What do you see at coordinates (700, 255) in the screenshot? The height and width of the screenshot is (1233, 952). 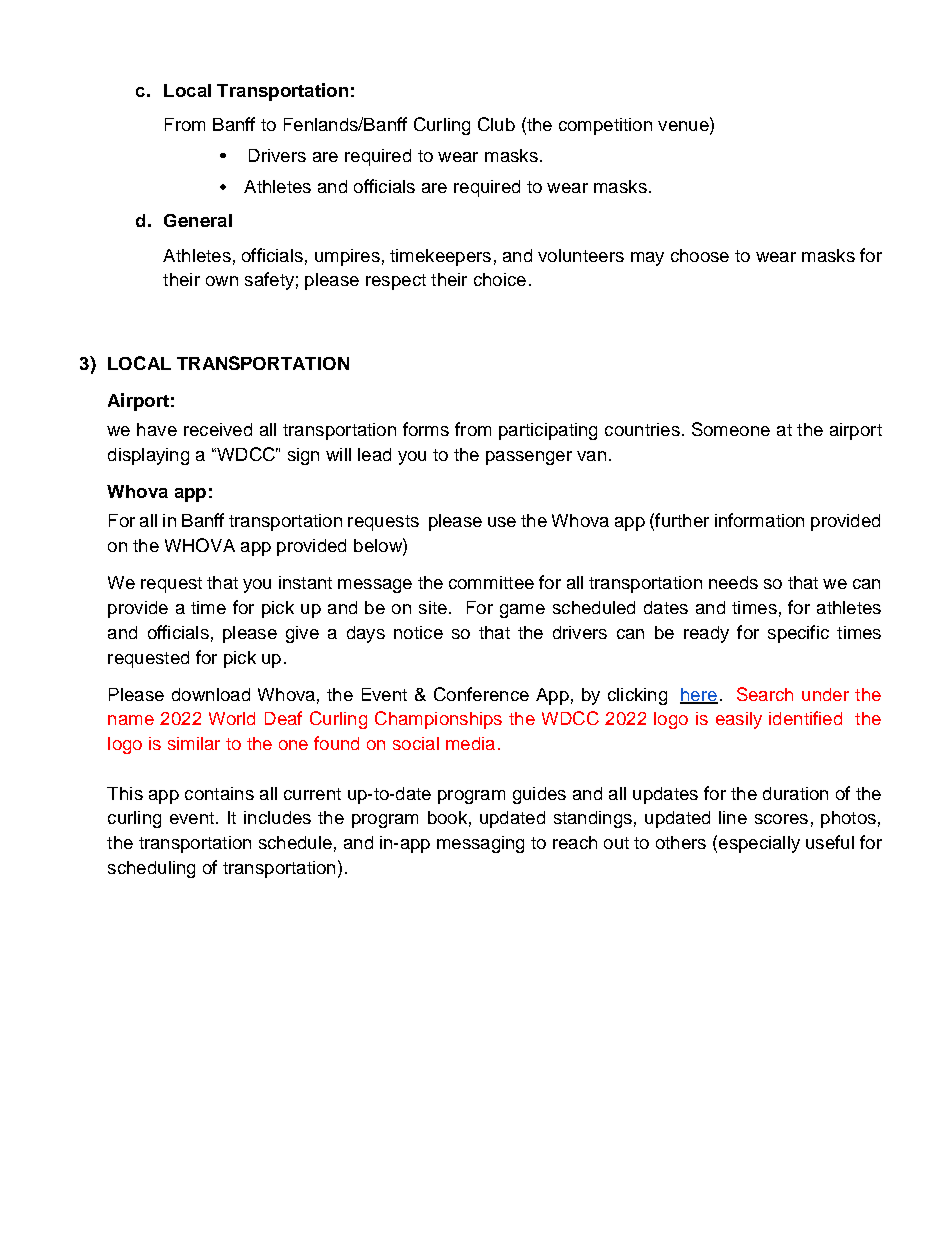 I see `choose` at bounding box center [700, 255].
